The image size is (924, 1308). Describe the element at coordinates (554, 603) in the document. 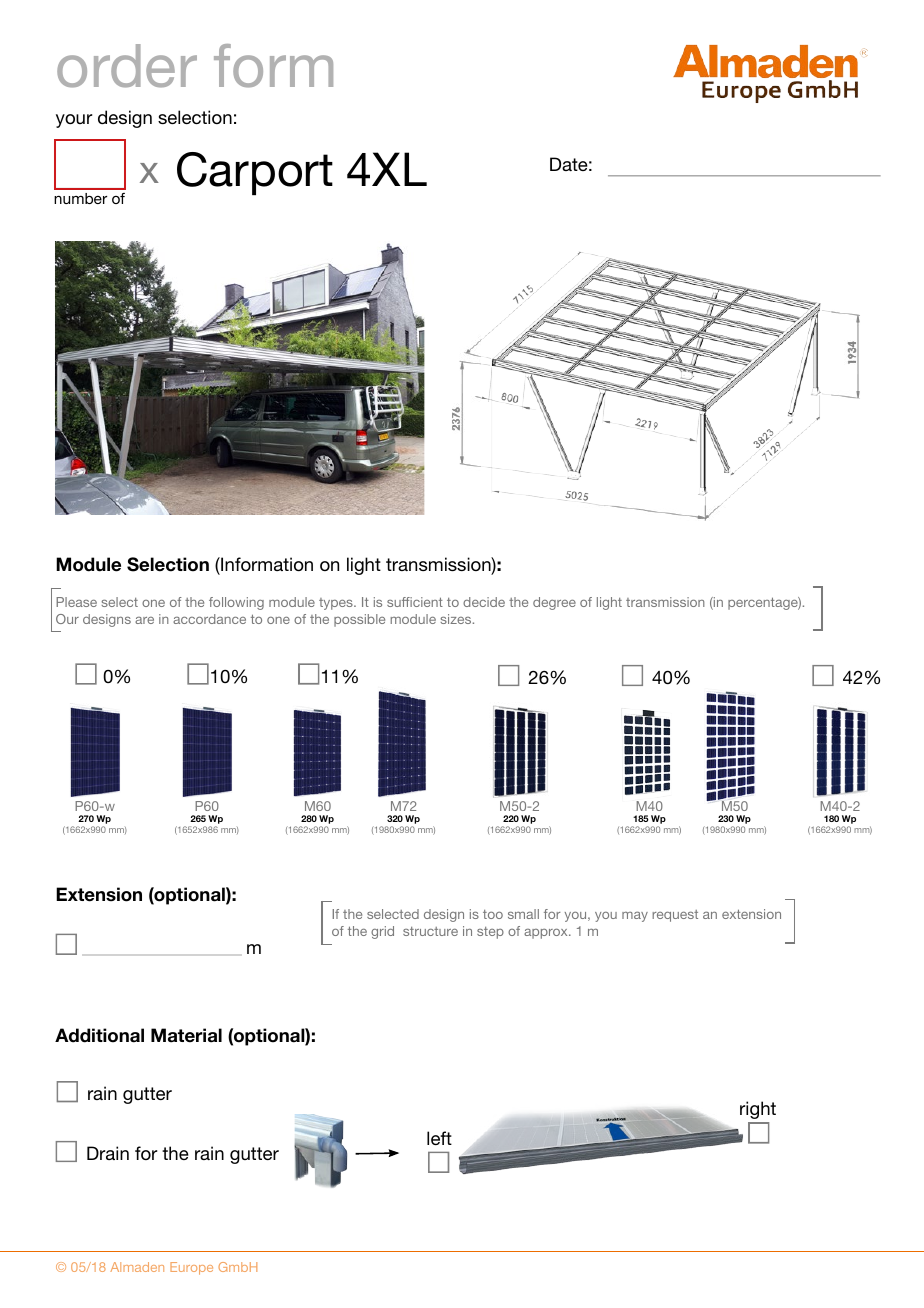

I see `degree` at that location.
